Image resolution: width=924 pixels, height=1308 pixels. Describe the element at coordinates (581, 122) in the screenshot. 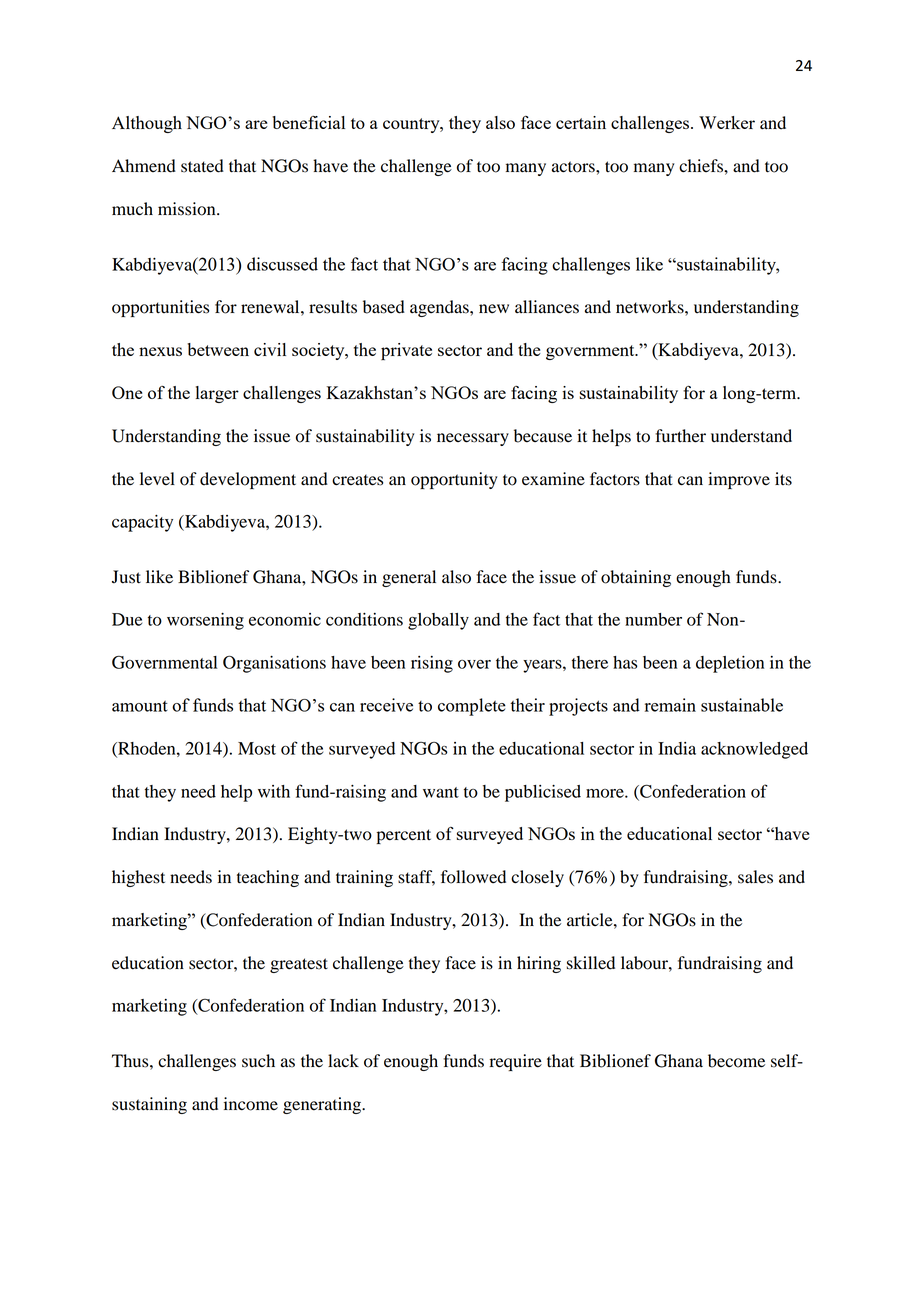

I see `certain` at that location.
